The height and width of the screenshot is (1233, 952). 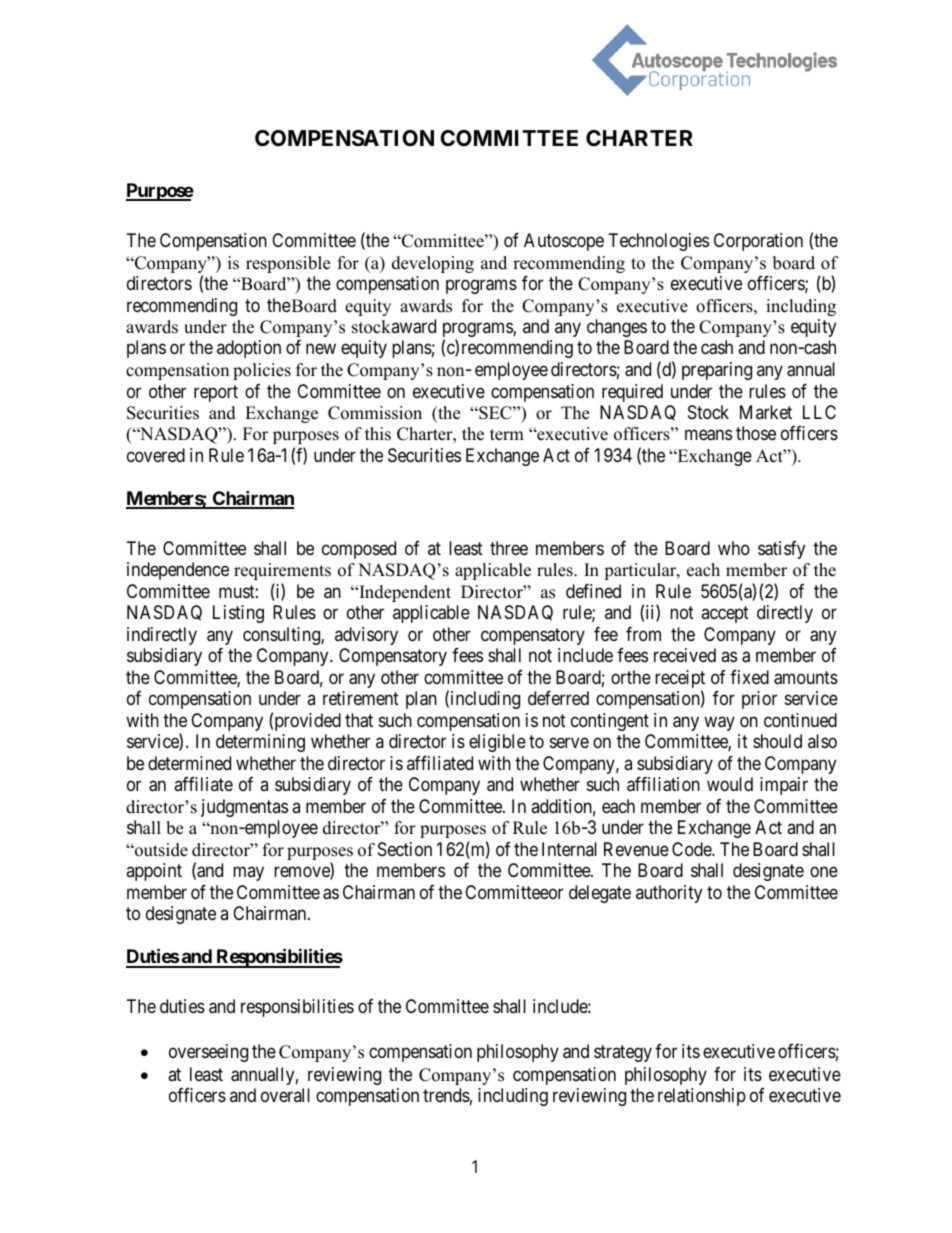 What do you see at coordinates (433, 264) in the screenshot?
I see `developing` at bounding box center [433, 264].
